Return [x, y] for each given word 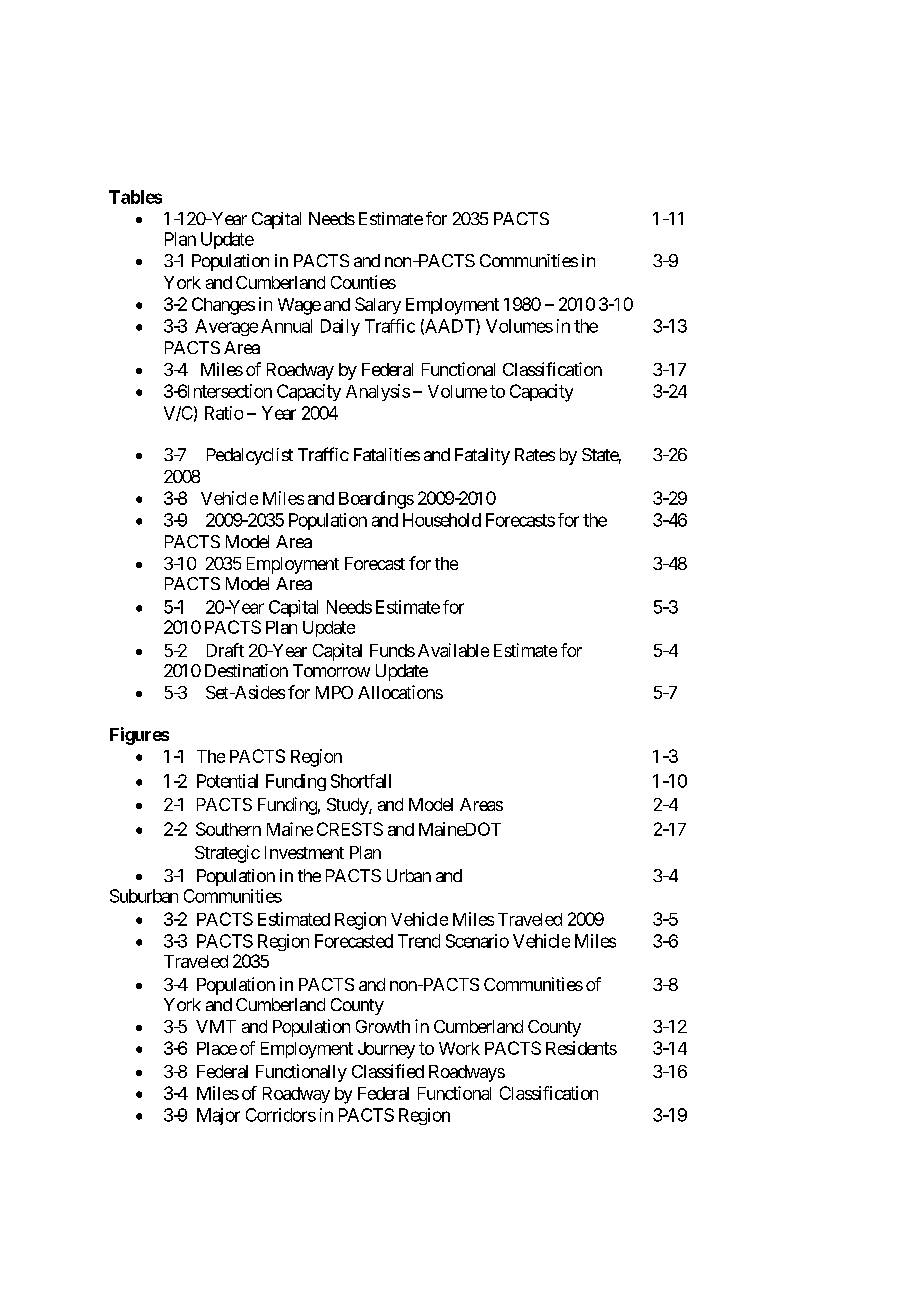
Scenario [477, 941]
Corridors [281, 1115]
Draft [225, 650]
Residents [581, 1048]
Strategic [227, 854]
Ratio [224, 413]
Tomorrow [331, 670]
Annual [286, 326]
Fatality [482, 456]
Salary [378, 305]
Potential [227, 781]
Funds [392, 650]
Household [442, 520]
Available [453, 650]
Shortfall [361, 781]
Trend [419, 941]
